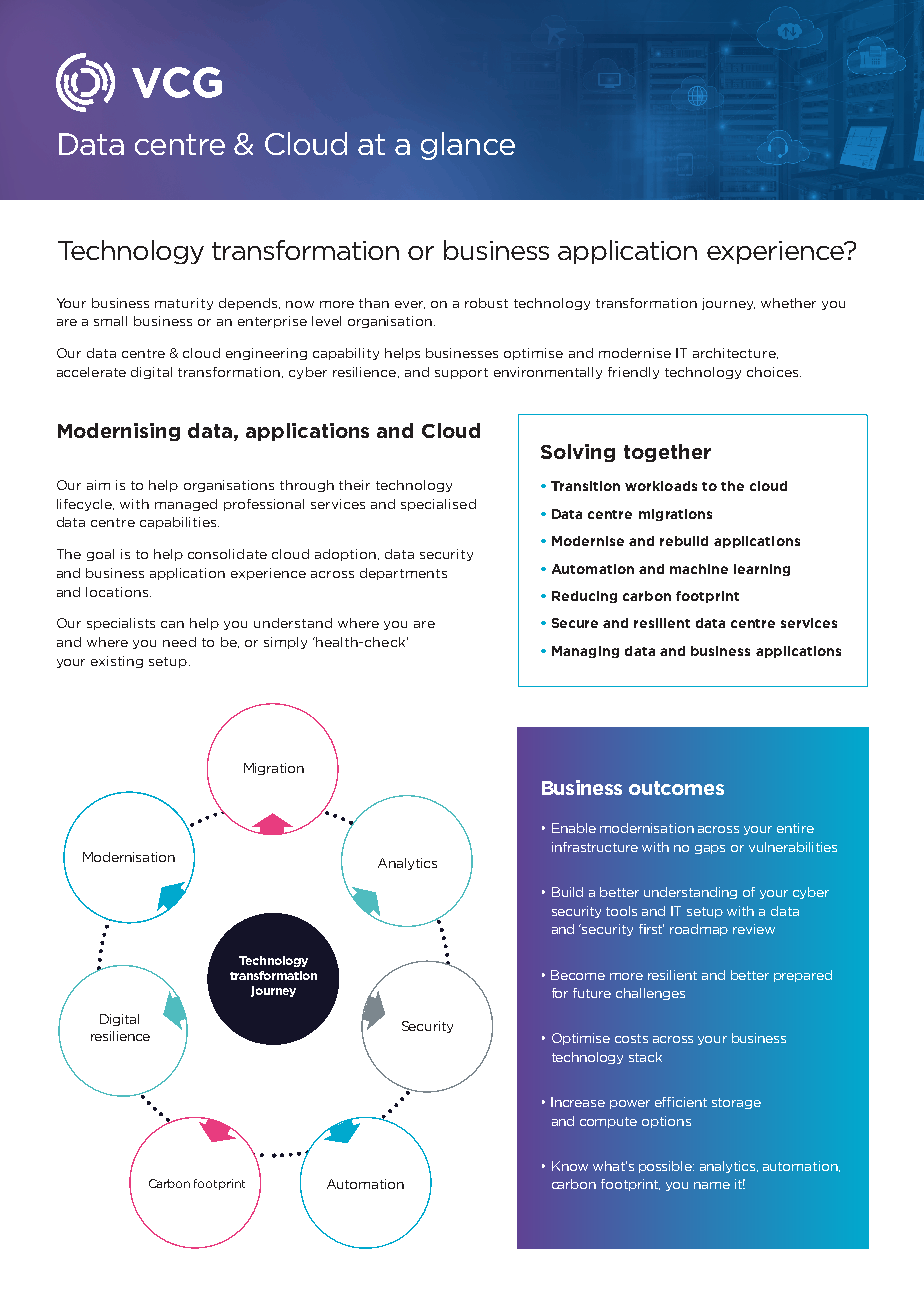 Image resolution: width=924 pixels, height=1308 pixels. What do you see at coordinates (403, 574) in the image?
I see `departments` at bounding box center [403, 574].
